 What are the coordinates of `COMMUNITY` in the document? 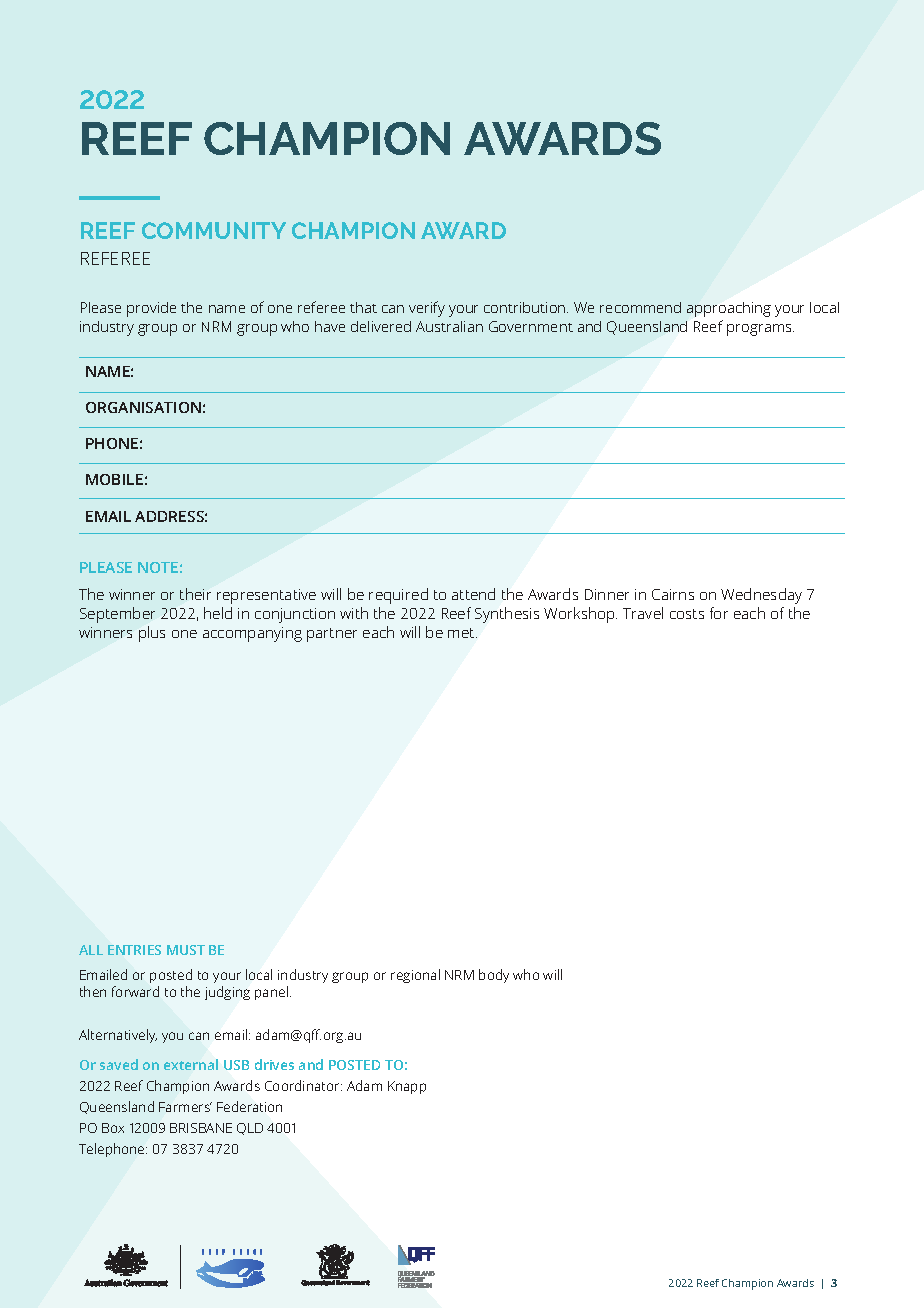 It's located at (214, 230).
